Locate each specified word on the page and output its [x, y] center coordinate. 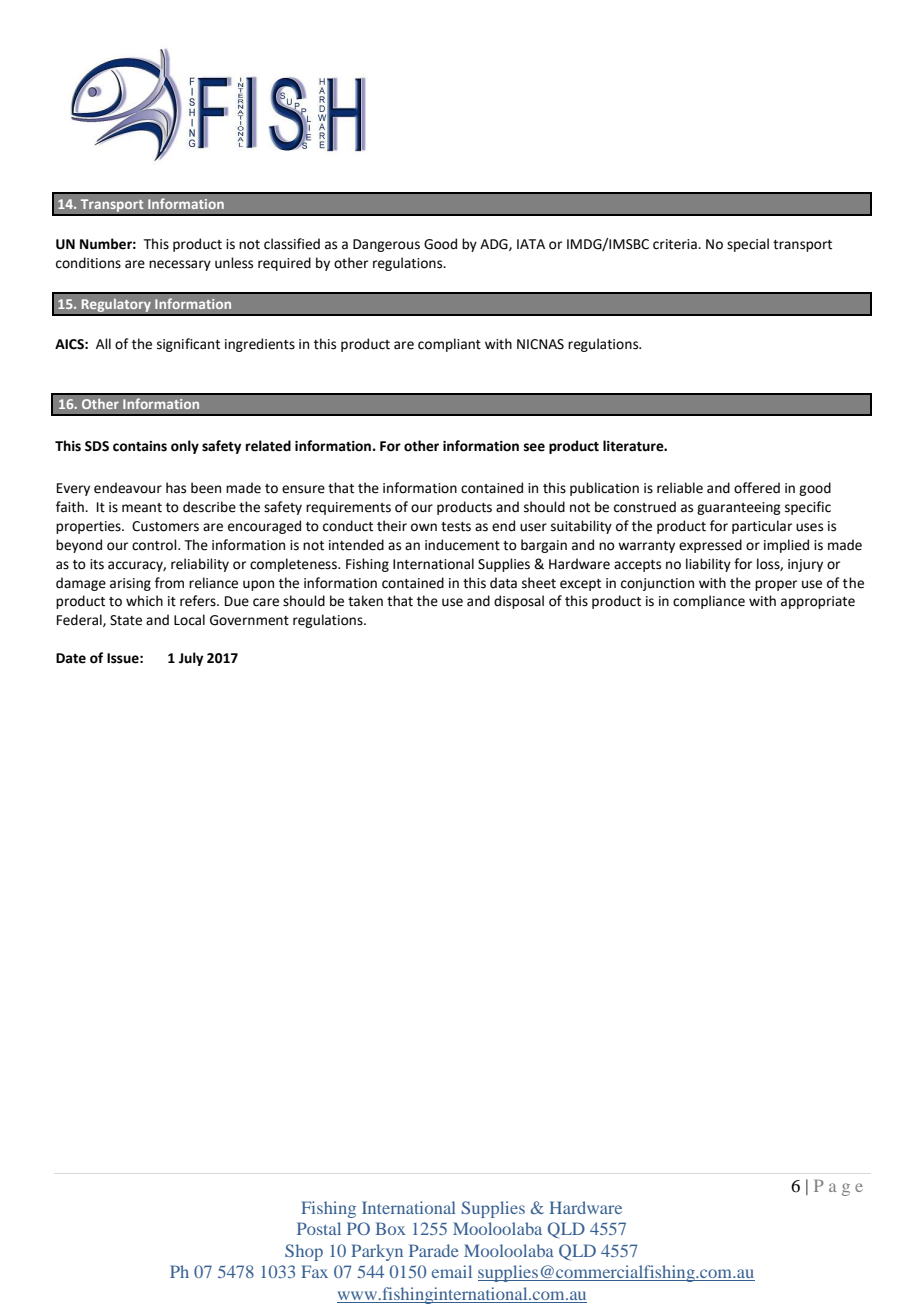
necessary [180, 265]
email [452, 1271]
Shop [304, 1252]
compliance [709, 602]
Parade [434, 1250]
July [191, 659]
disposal [519, 602]
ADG [495, 245]
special [748, 245]
